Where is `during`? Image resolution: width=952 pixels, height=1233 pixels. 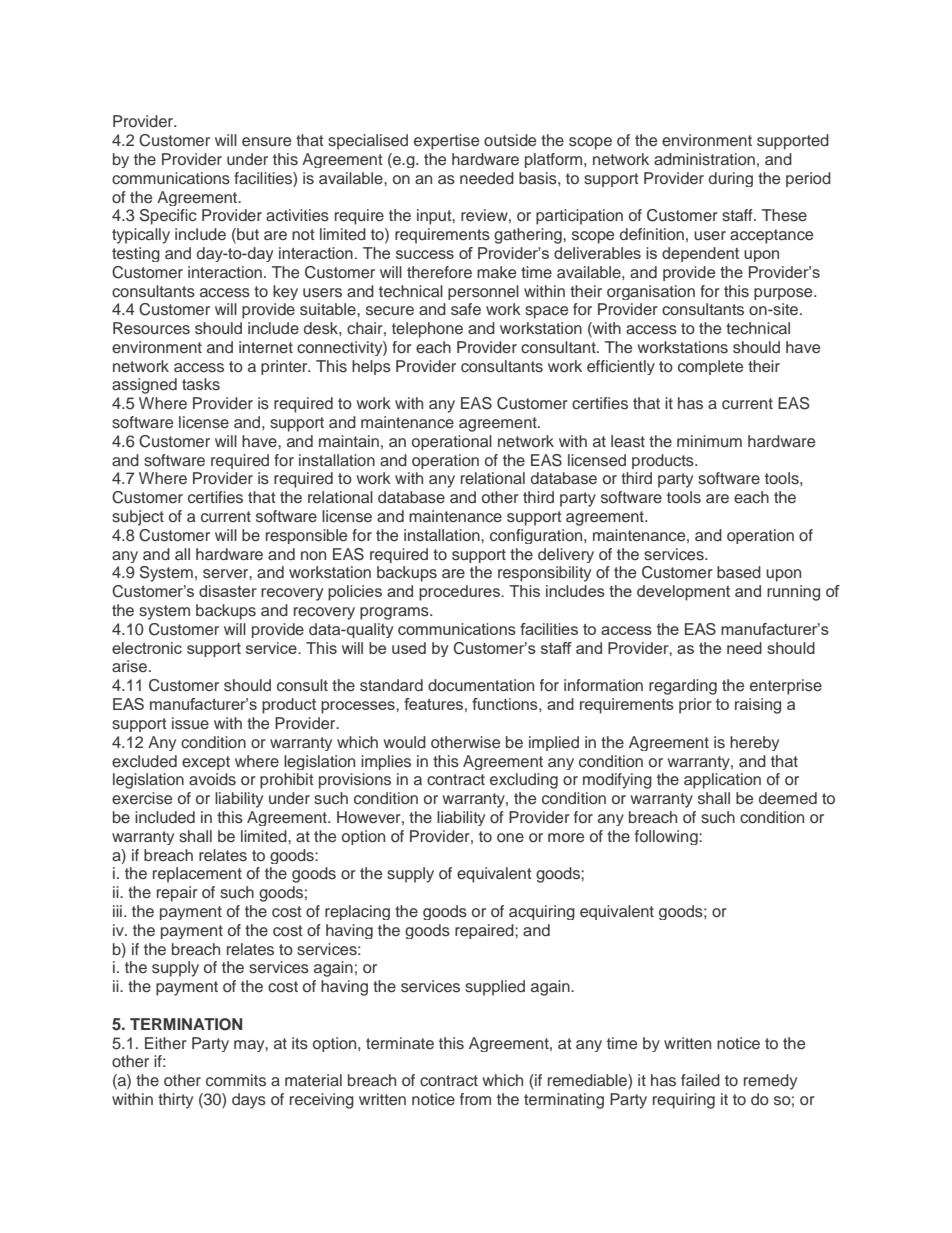 during is located at coordinates (731, 179).
